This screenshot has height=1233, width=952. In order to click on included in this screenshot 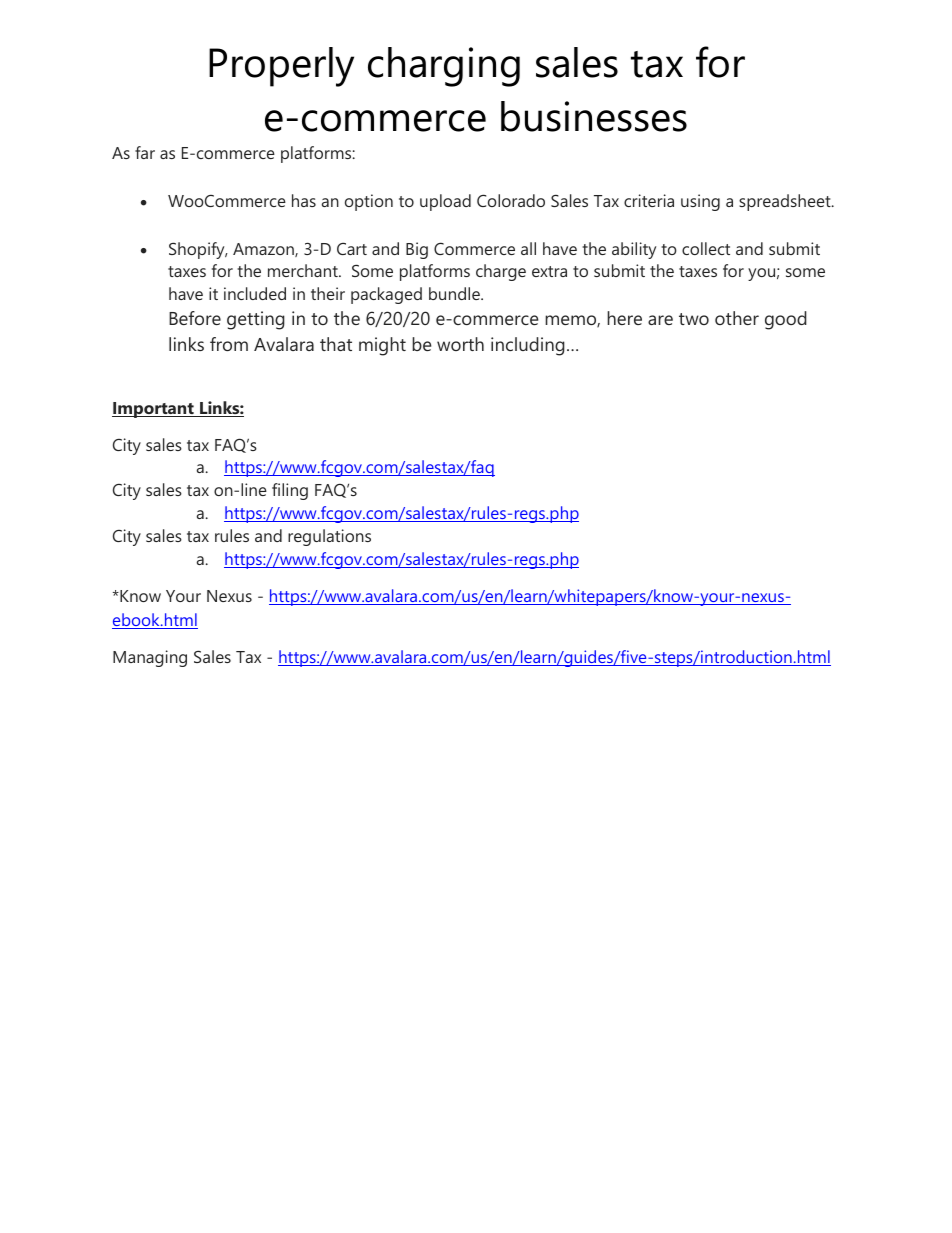, I will do `click(255, 293)`.
